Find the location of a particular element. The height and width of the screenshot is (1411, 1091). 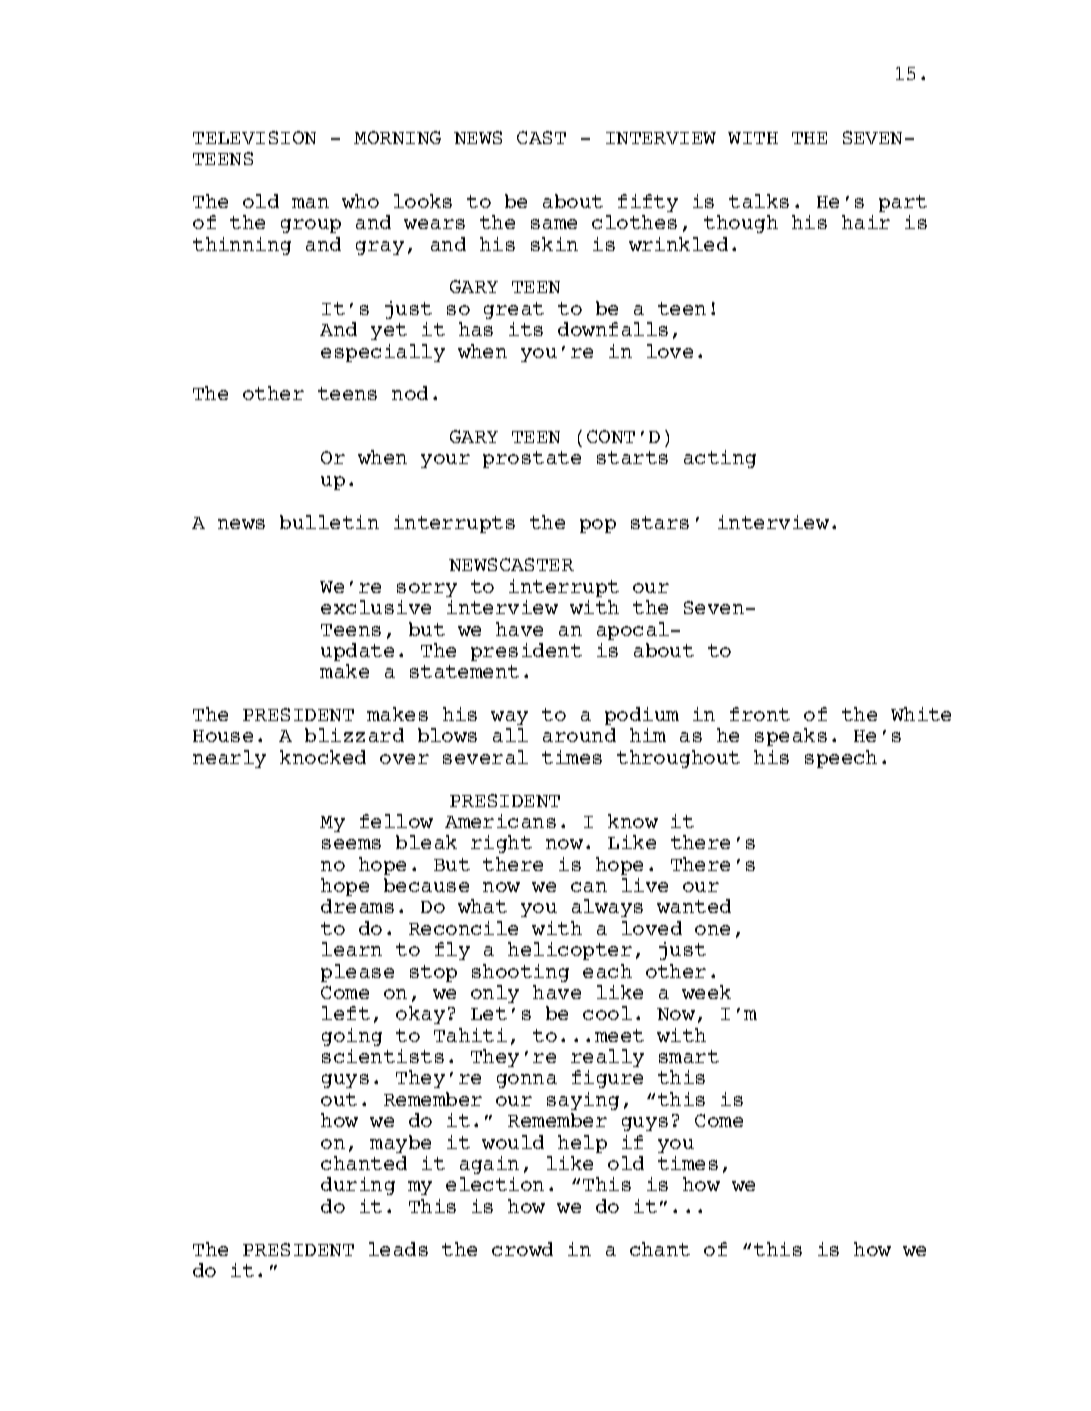

man is located at coordinates (310, 203).
